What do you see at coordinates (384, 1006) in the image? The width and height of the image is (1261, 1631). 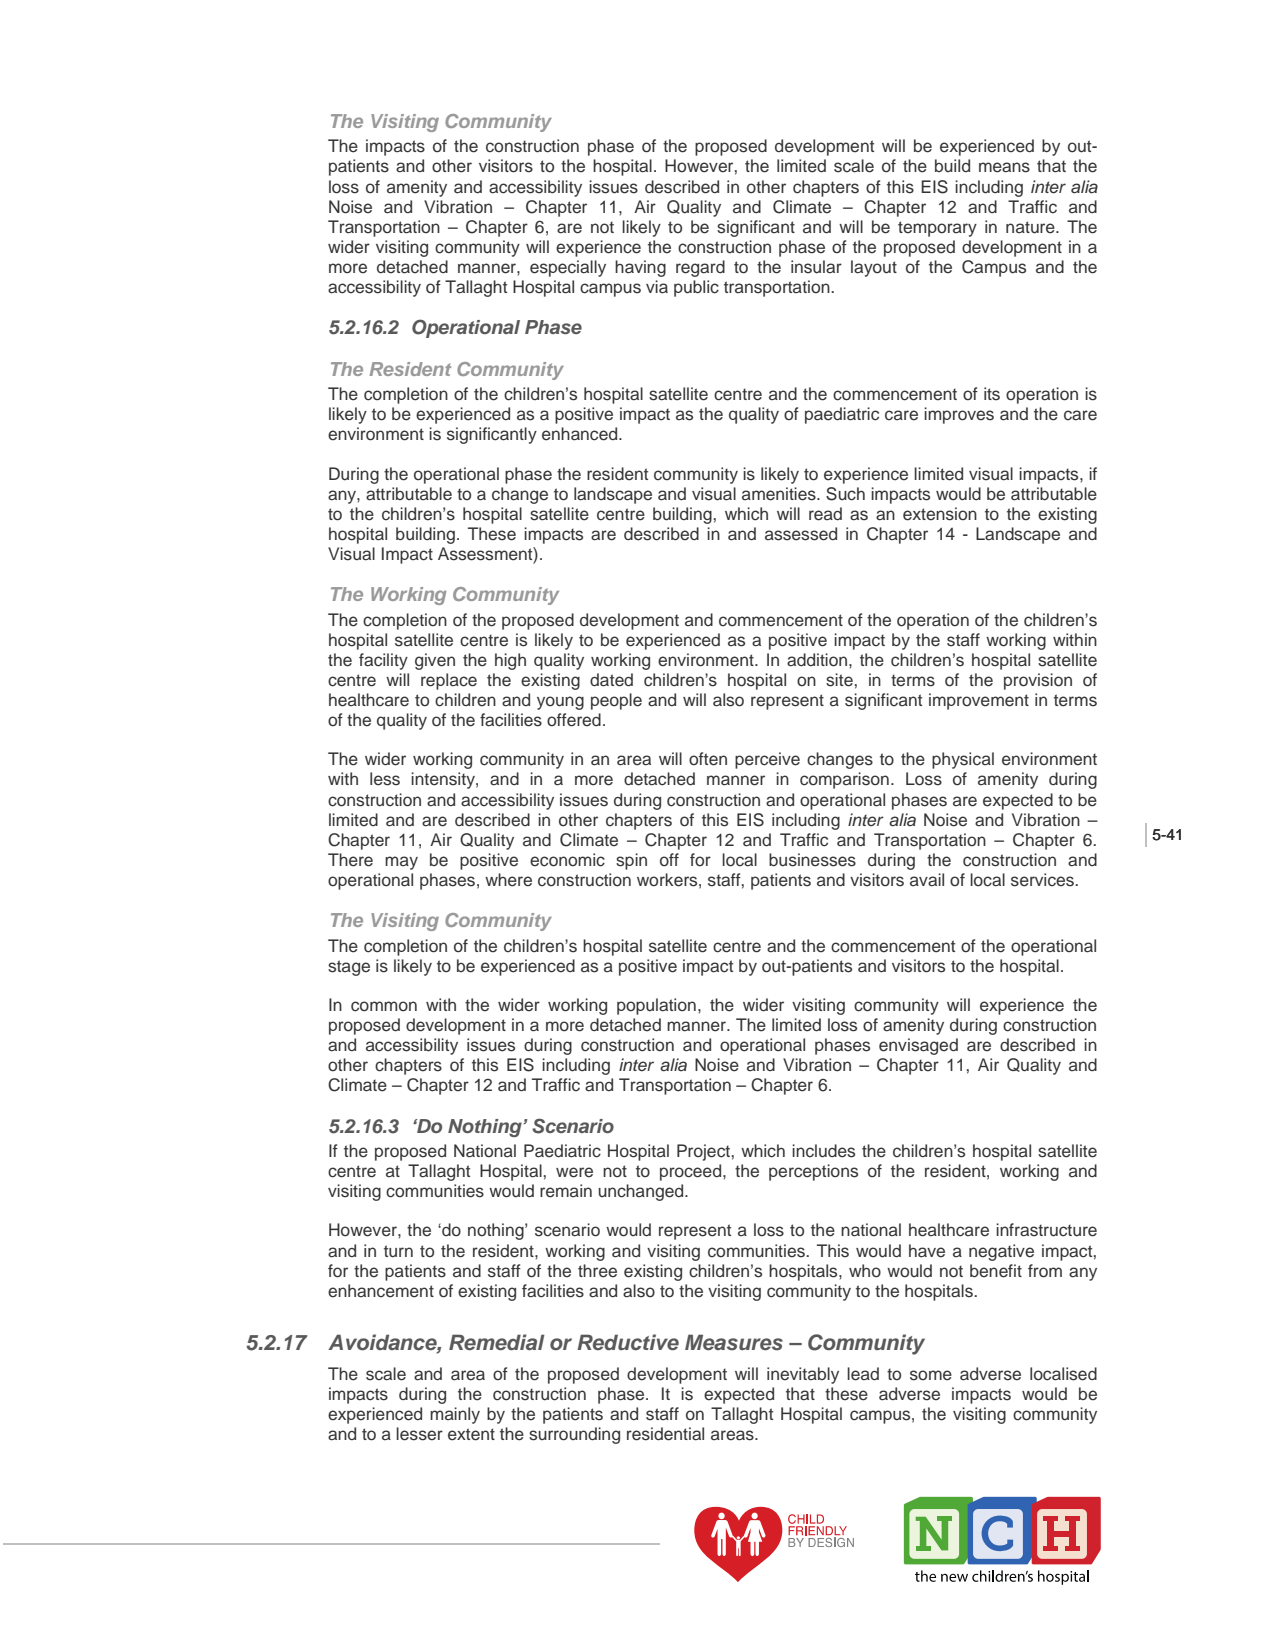 I see `common` at bounding box center [384, 1006].
